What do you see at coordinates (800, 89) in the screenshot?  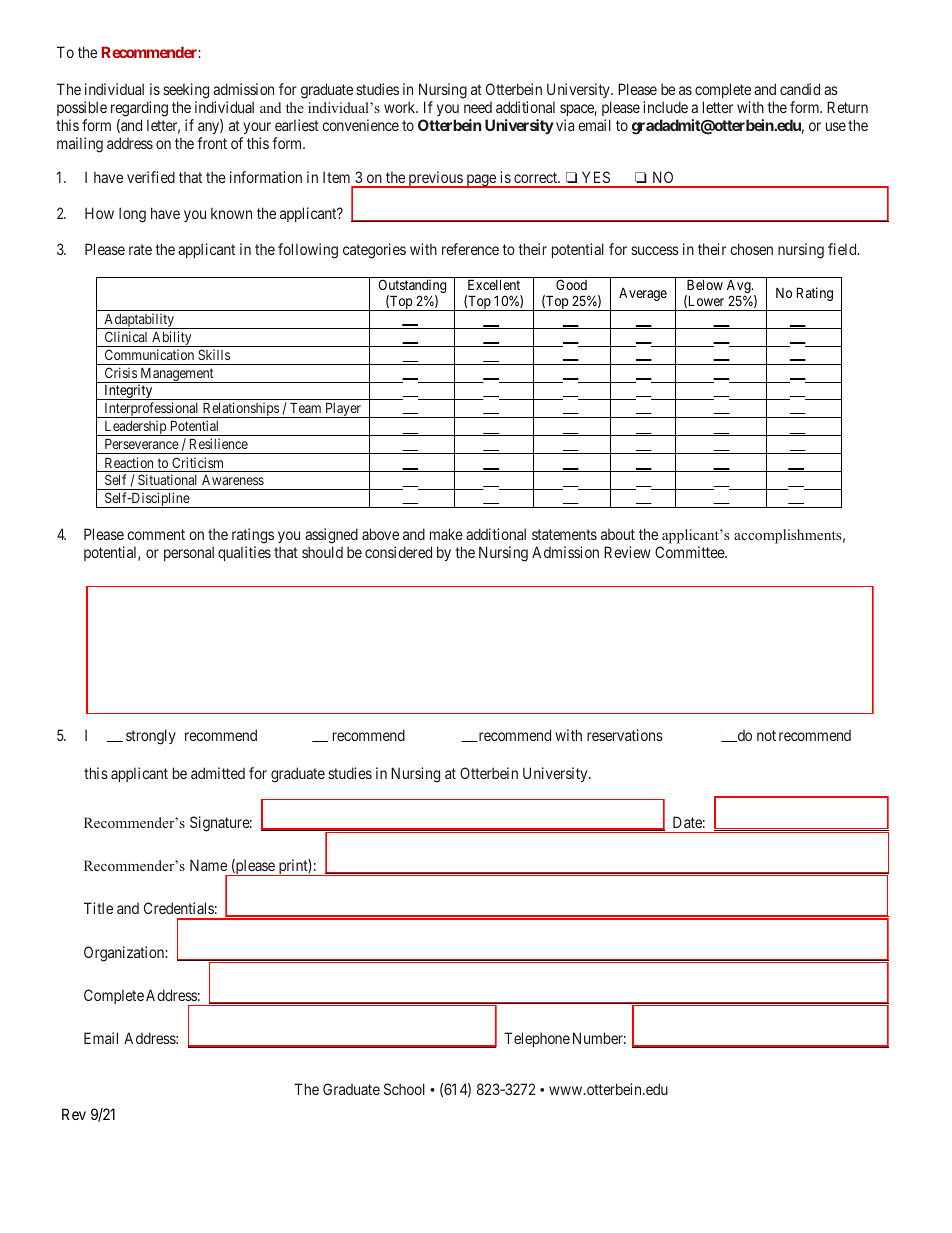 I see `candid` at bounding box center [800, 89].
